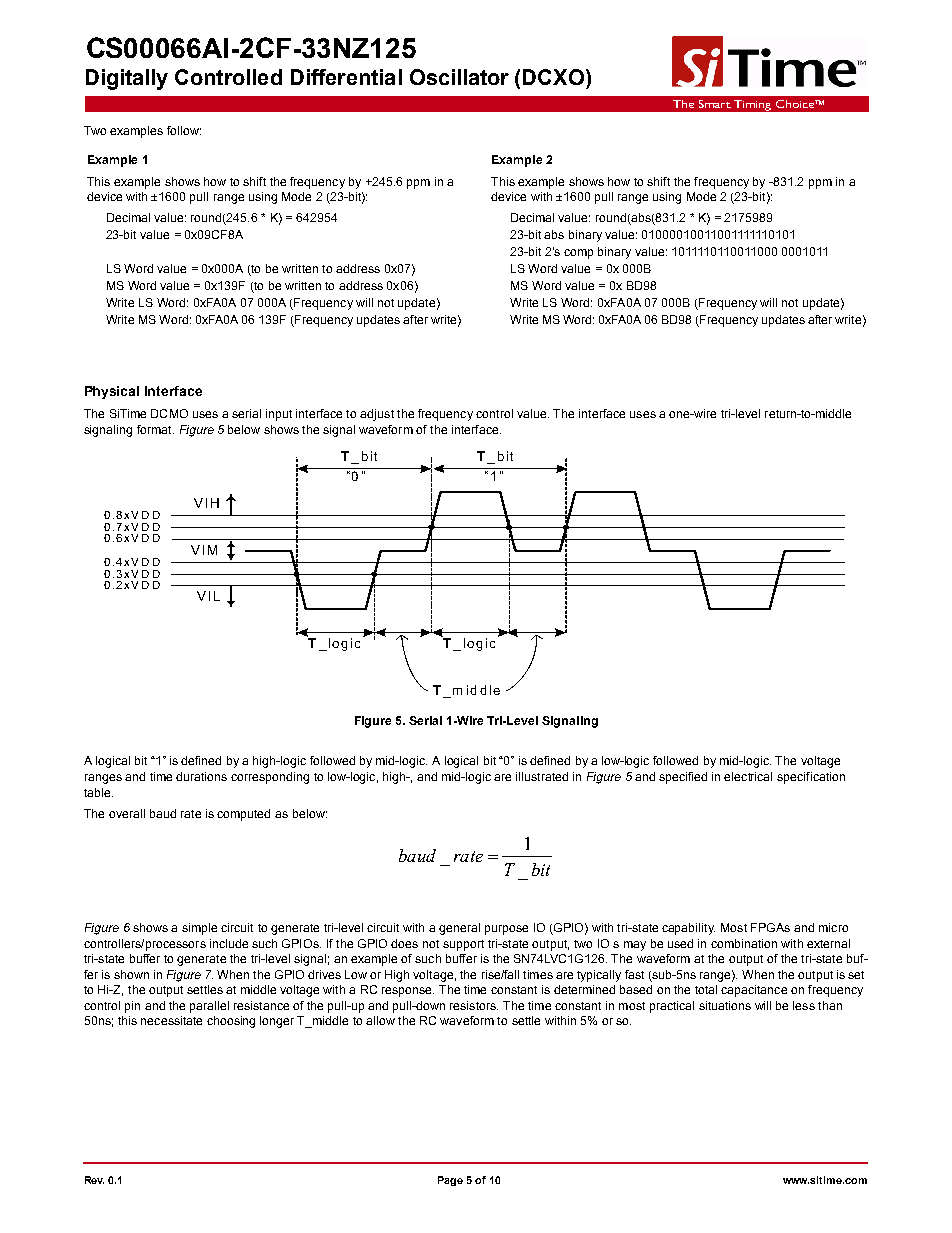 The height and width of the document is (1233, 952). What do you see at coordinates (127, 79) in the document?
I see `Digitally` at bounding box center [127, 79].
